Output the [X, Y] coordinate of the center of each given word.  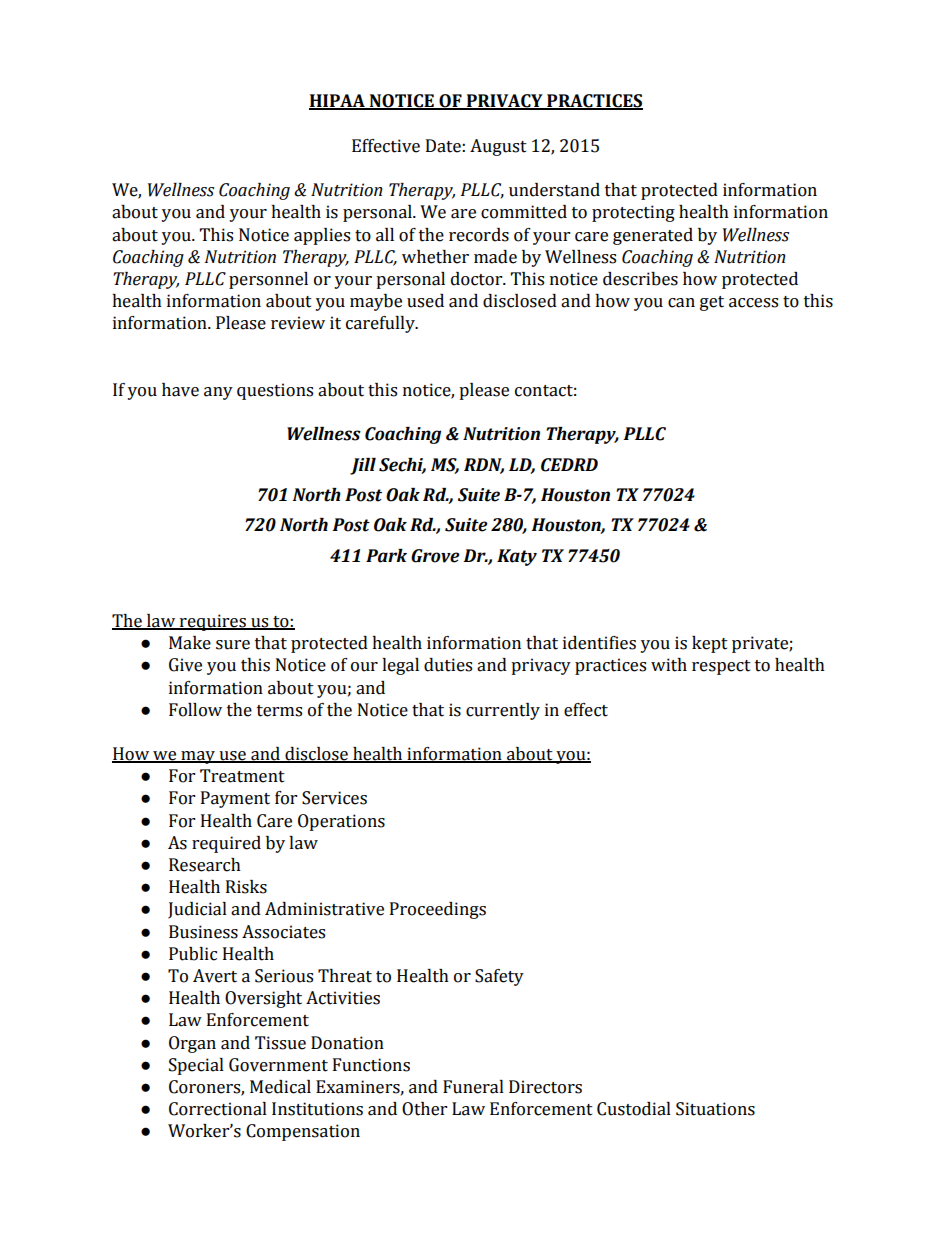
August [498, 147]
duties [448, 665]
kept [710, 644]
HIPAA [338, 102]
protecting [633, 213]
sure [233, 645]
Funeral [473, 1087]
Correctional [218, 1109]
